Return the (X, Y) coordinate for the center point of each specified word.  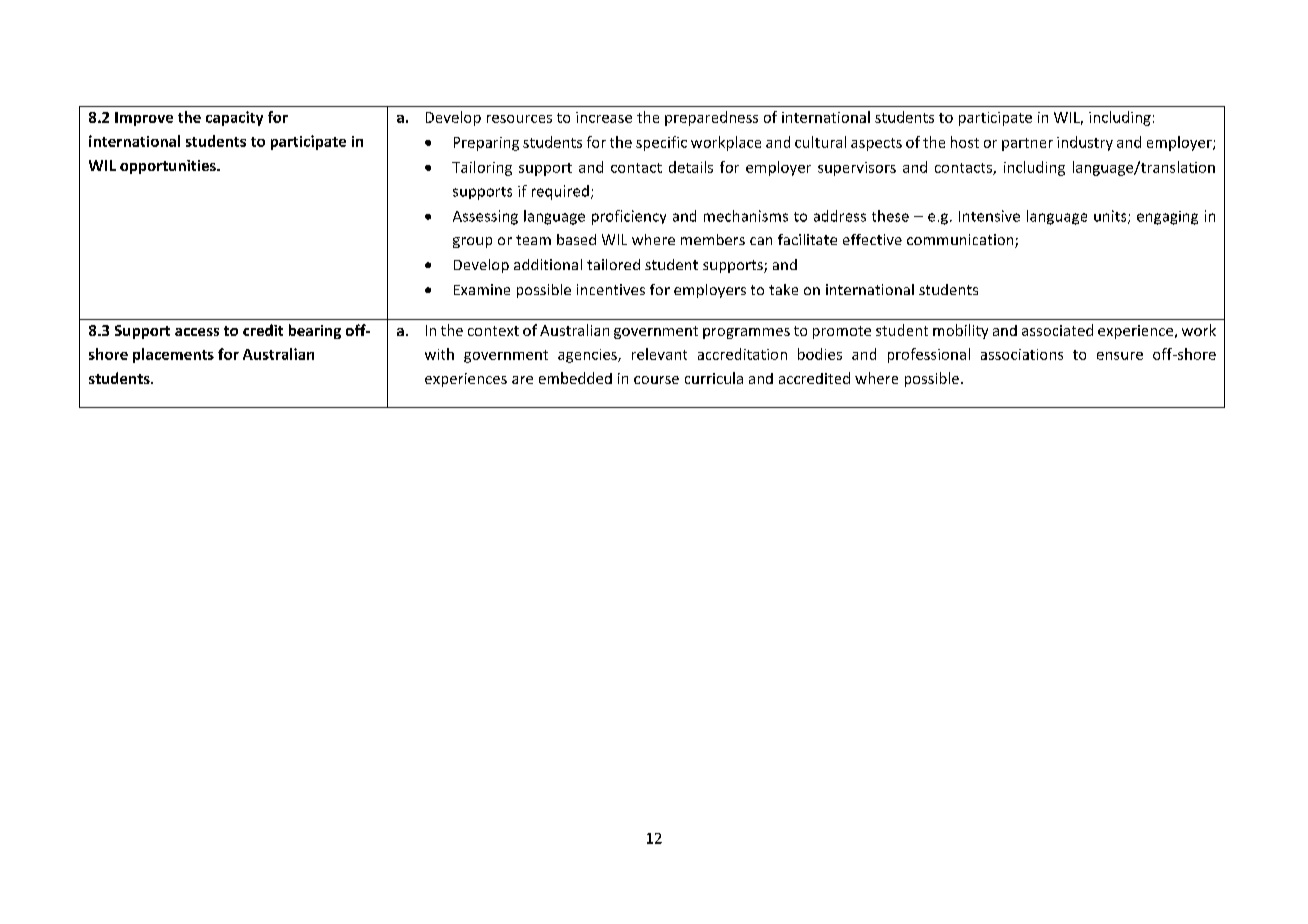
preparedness (711, 118)
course (656, 380)
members (713, 239)
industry (1085, 143)
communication (961, 241)
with (439, 354)
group (472, 242)
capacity (234, 118)
